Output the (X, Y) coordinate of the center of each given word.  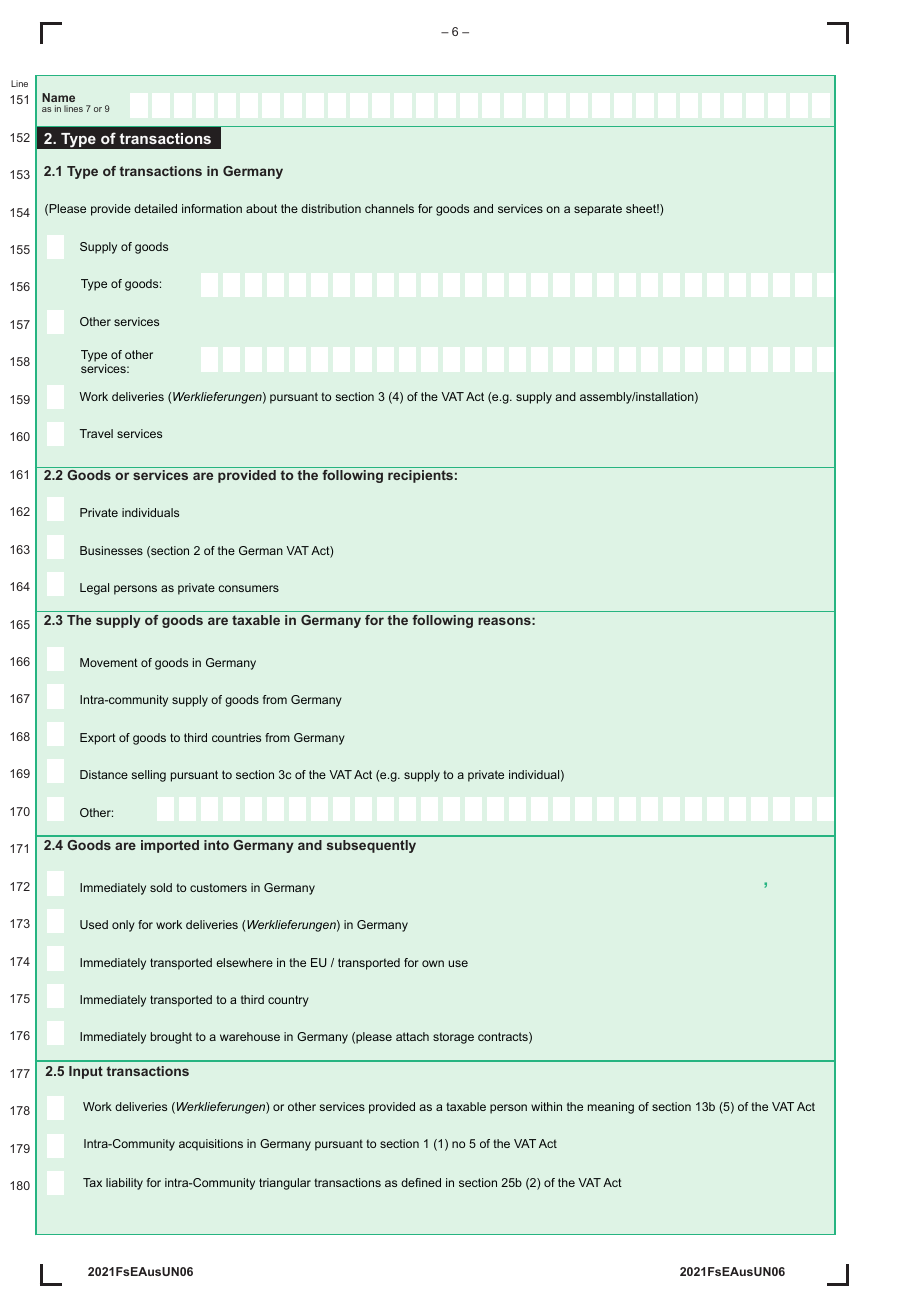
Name (58, 97)
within (546, 1106)
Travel (96, 433)
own (433, 963)
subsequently (371, 846)
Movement (109, 662)
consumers (248, 588)
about (261, 208)
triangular (285, 1184)
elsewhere (244, 962)
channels (389, 208)
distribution (331, 208)
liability (124, 1184)
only (123, 926)
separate (598, 210)
